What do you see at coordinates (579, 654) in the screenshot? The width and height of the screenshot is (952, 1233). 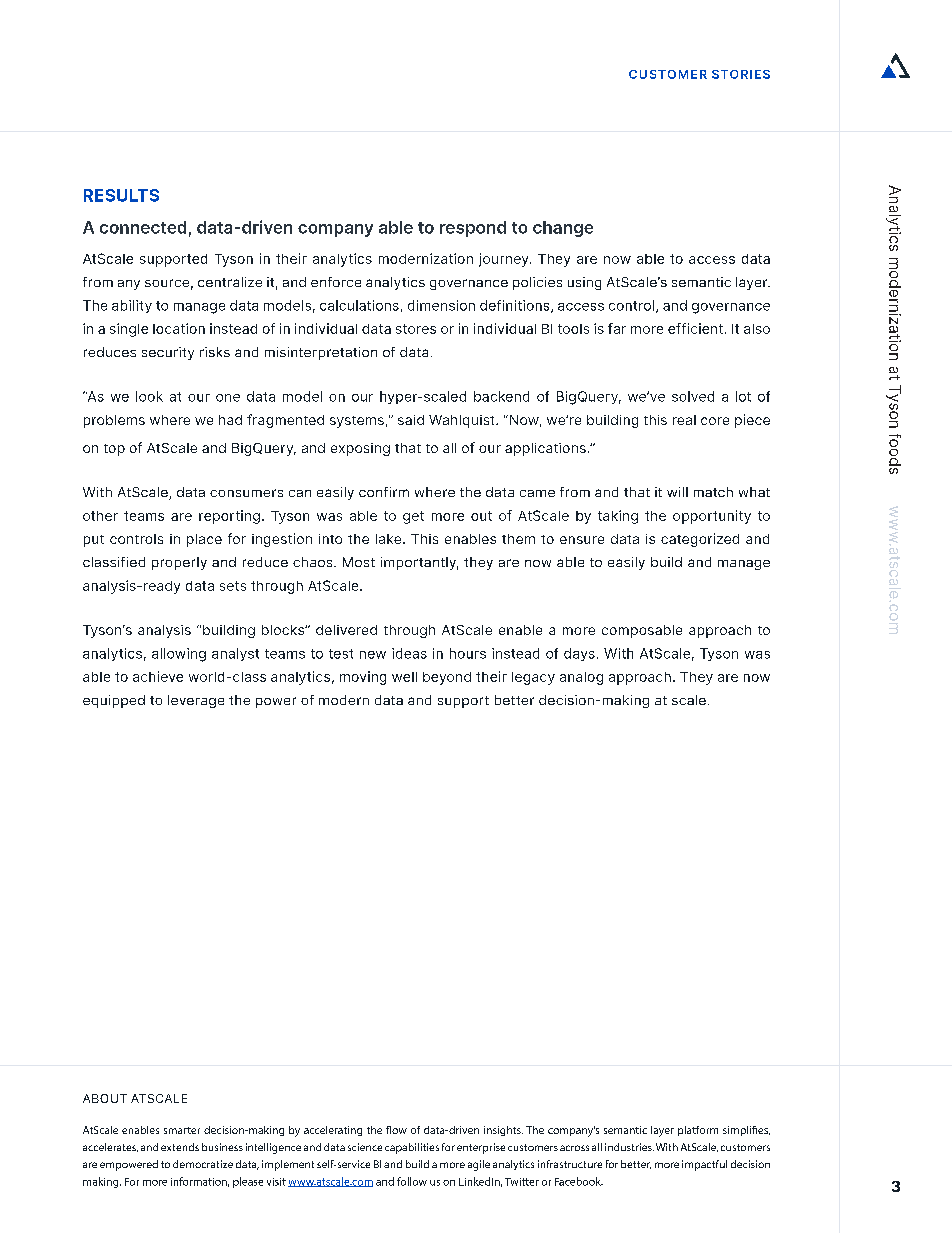 I see `days` at bounding box center [579, 654].
